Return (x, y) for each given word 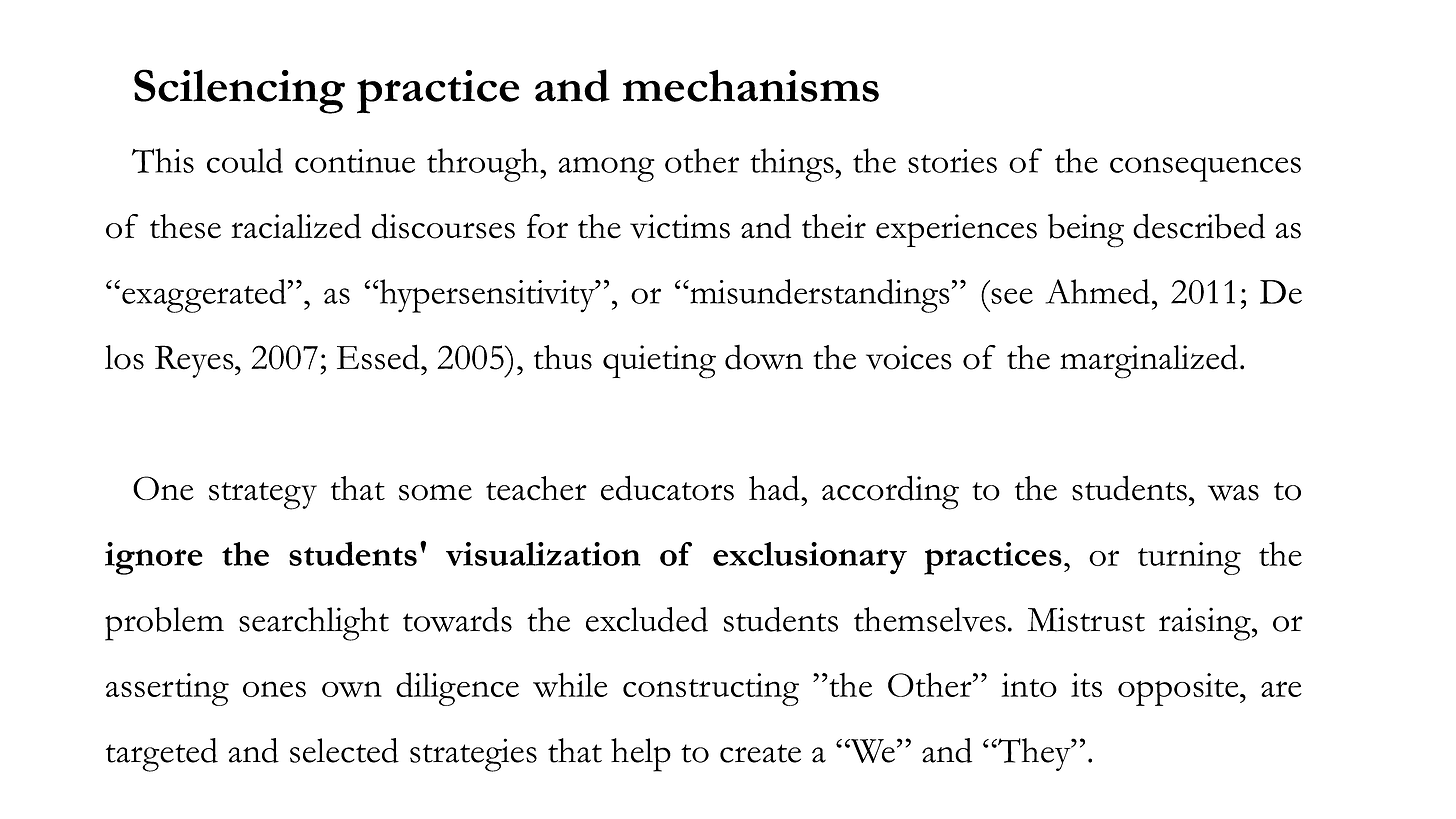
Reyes (195, 361)
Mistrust (1086, 619)
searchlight (314, 624)
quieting (659, 362)
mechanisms (751, 86)
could (245, 160)
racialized (296, 226)
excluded (647, 619)
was (1233, 493)
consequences (1205, 169)
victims (680, 226)
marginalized (1149, 361)
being (1086, 231)
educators (667, 488)
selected (344, 750)
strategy (263, 496)
